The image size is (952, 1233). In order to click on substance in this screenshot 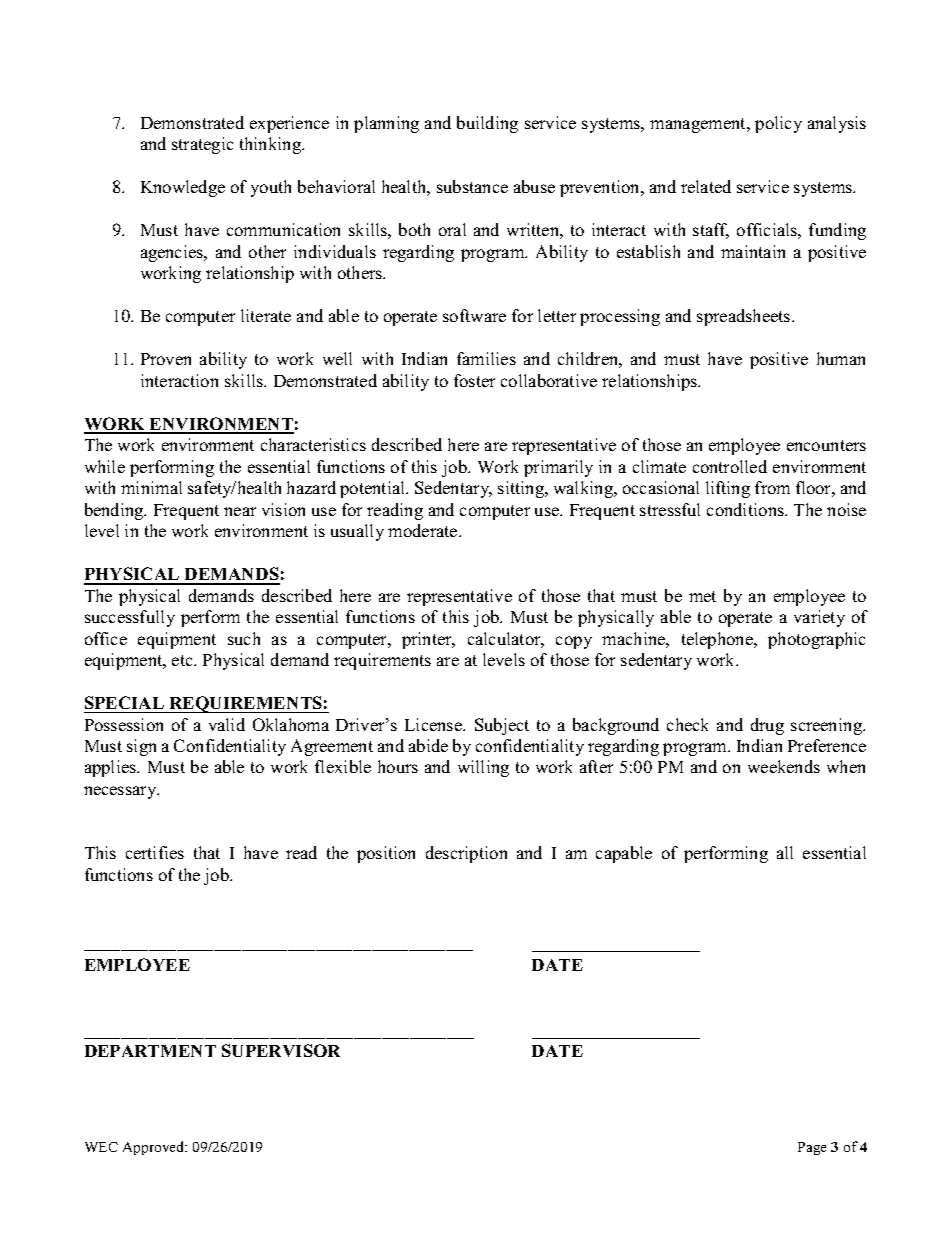, I will do `click(472, 186)`.
